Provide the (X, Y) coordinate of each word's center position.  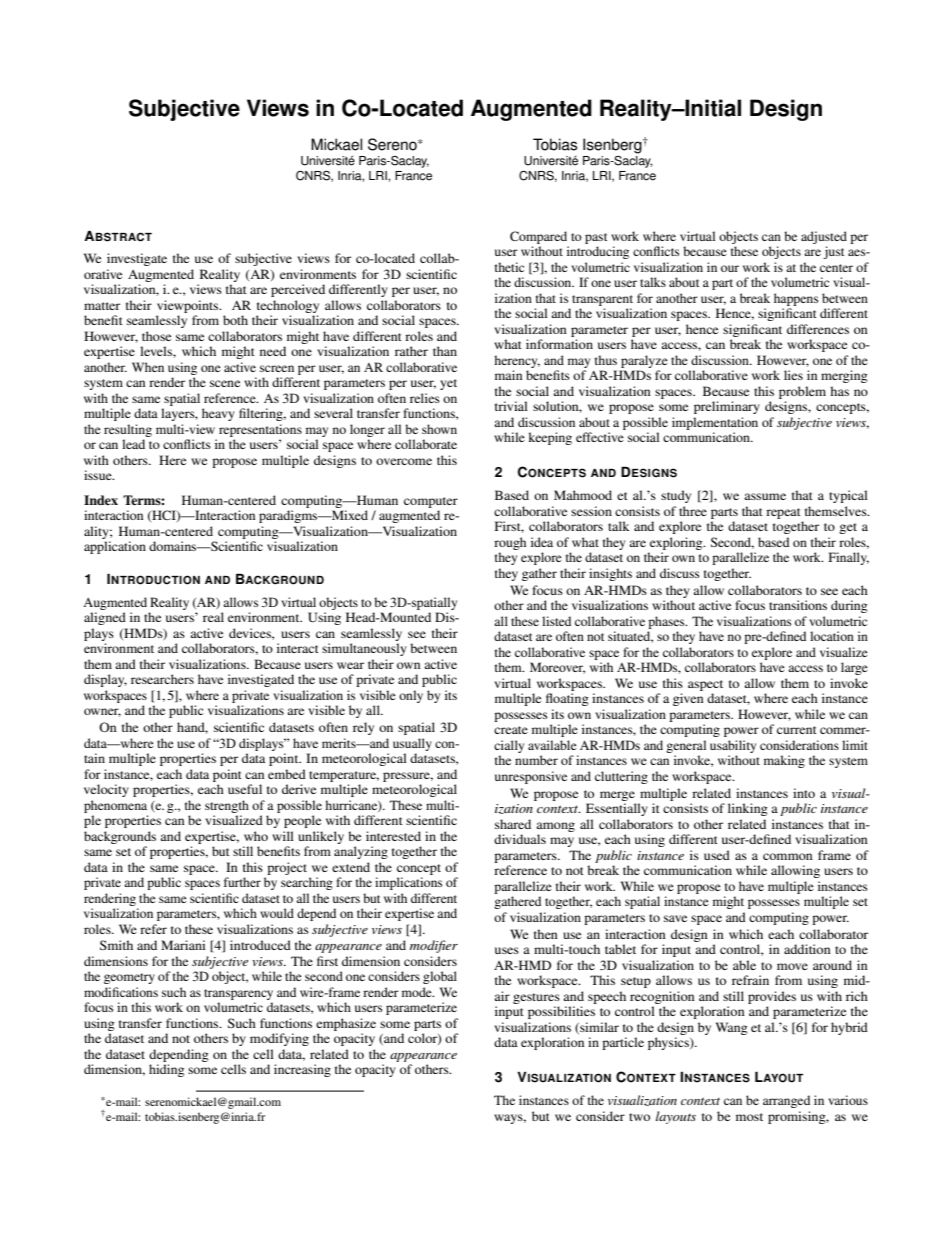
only (411, 696)
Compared (538, 237)
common (788, 856)
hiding (166, 1070)
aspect (705, 685)
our (730, 268)
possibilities (561, 1012)
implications (408, 883)
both (235, 320)
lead (133, 444)
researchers (162, 679)
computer (431, 502)
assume (765, 496)
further (242, 882)
